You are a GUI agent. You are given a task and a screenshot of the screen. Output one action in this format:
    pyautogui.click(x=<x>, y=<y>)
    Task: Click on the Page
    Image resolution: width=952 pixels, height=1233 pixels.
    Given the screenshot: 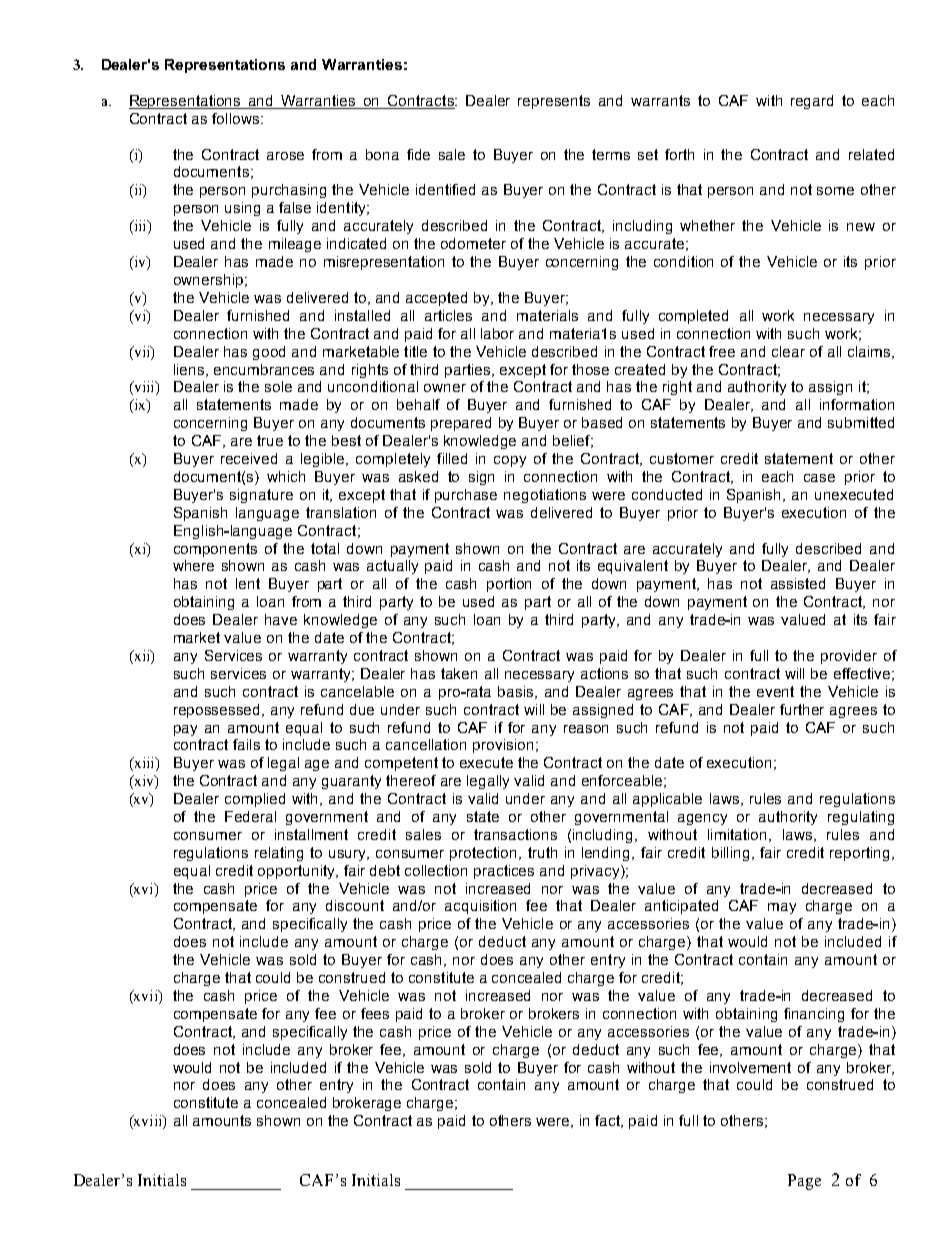 What is the action you would take?
    pyautogui.click(x=804, y=1182)
